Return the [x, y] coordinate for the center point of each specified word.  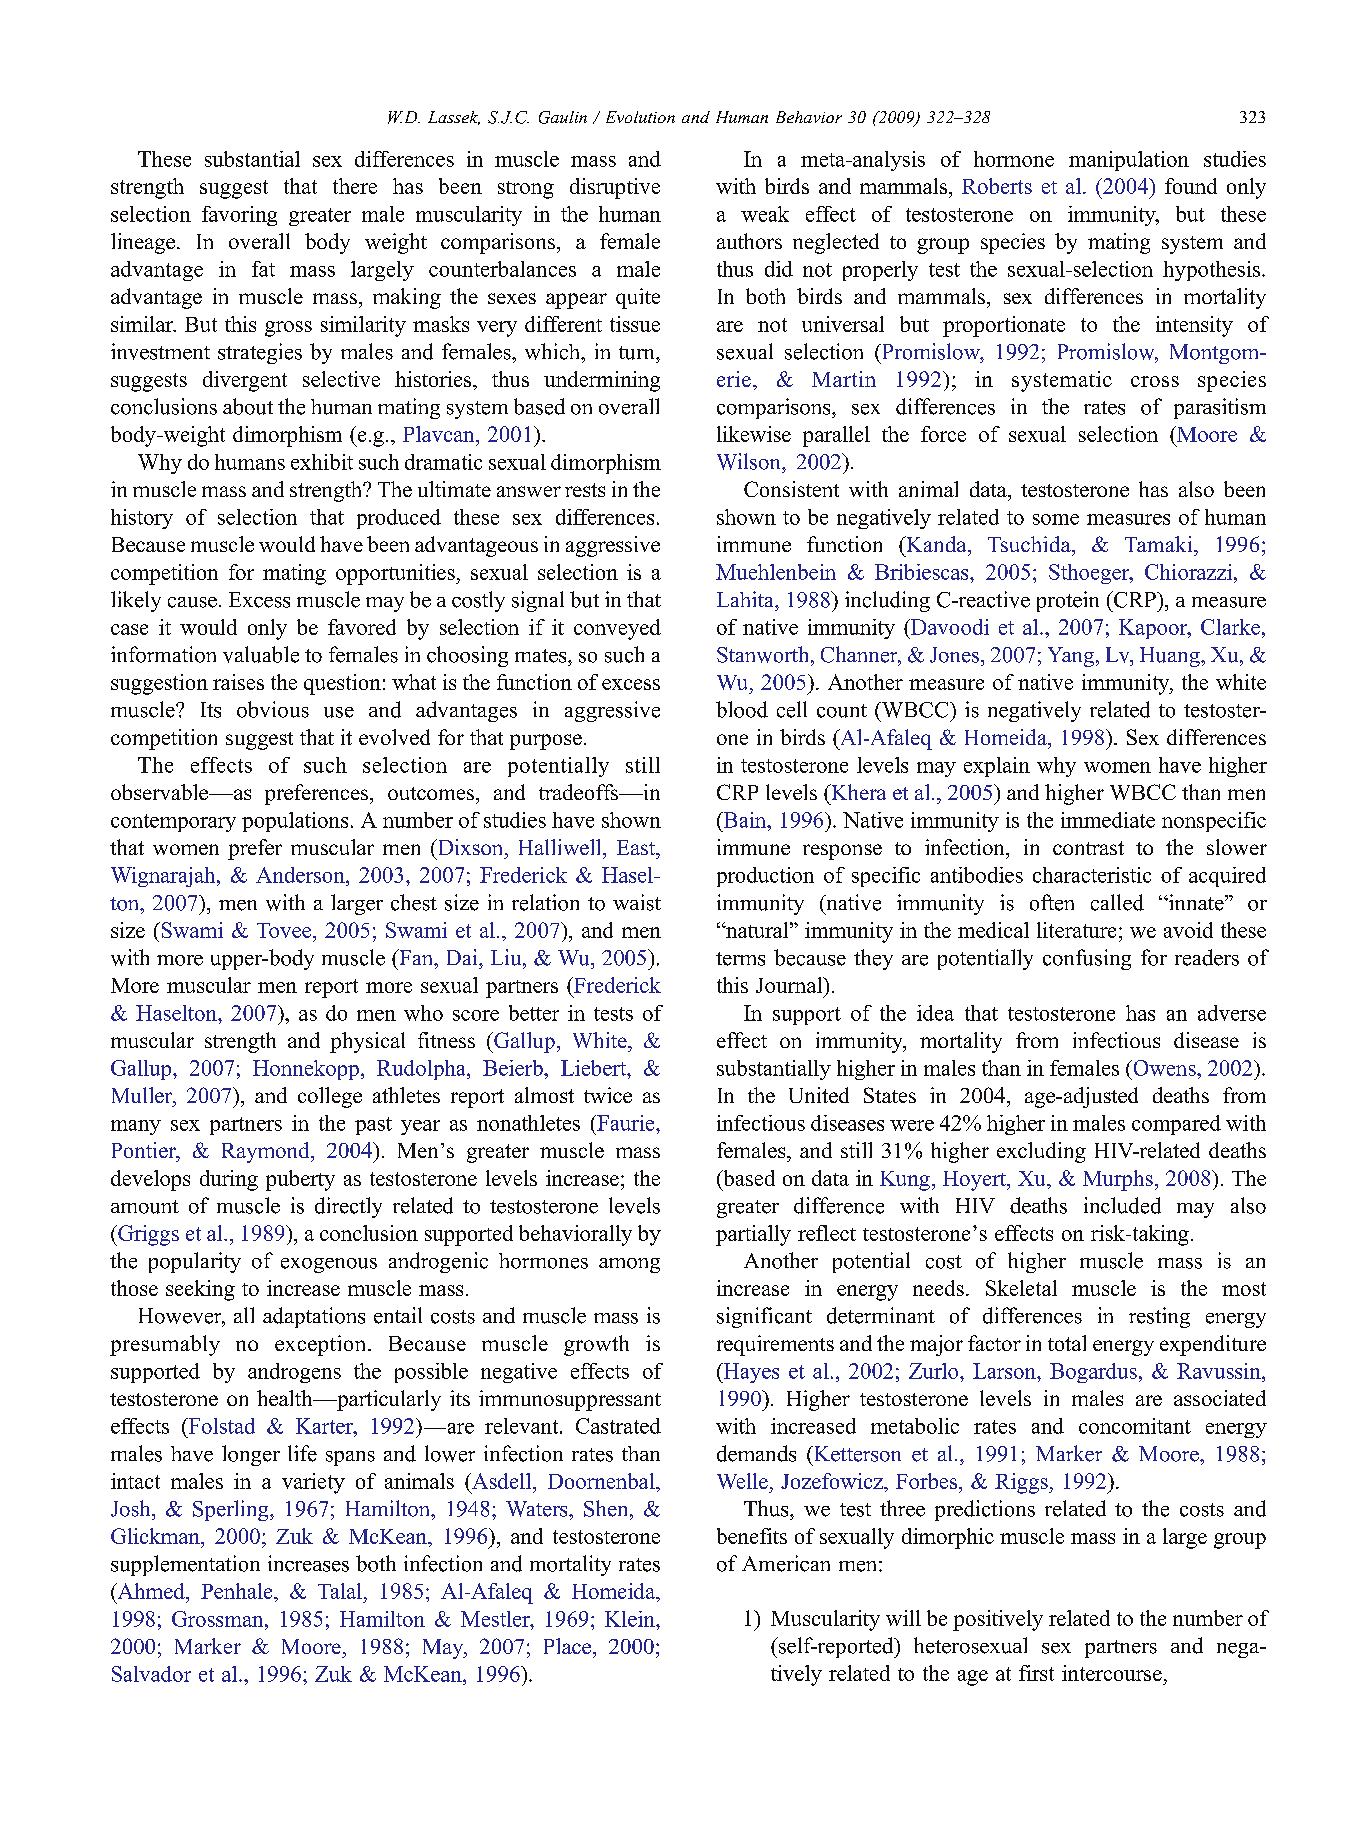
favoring [239, 216]
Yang [1071, 657]
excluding [1041, 1152]
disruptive [615, 188]
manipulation [1129, 161]
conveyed [617, 629]
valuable [261, 654]
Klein [631, 1619]
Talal [340, 1591]
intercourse [1112, 1673]
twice [608, 1095]
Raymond [267, 1152]
